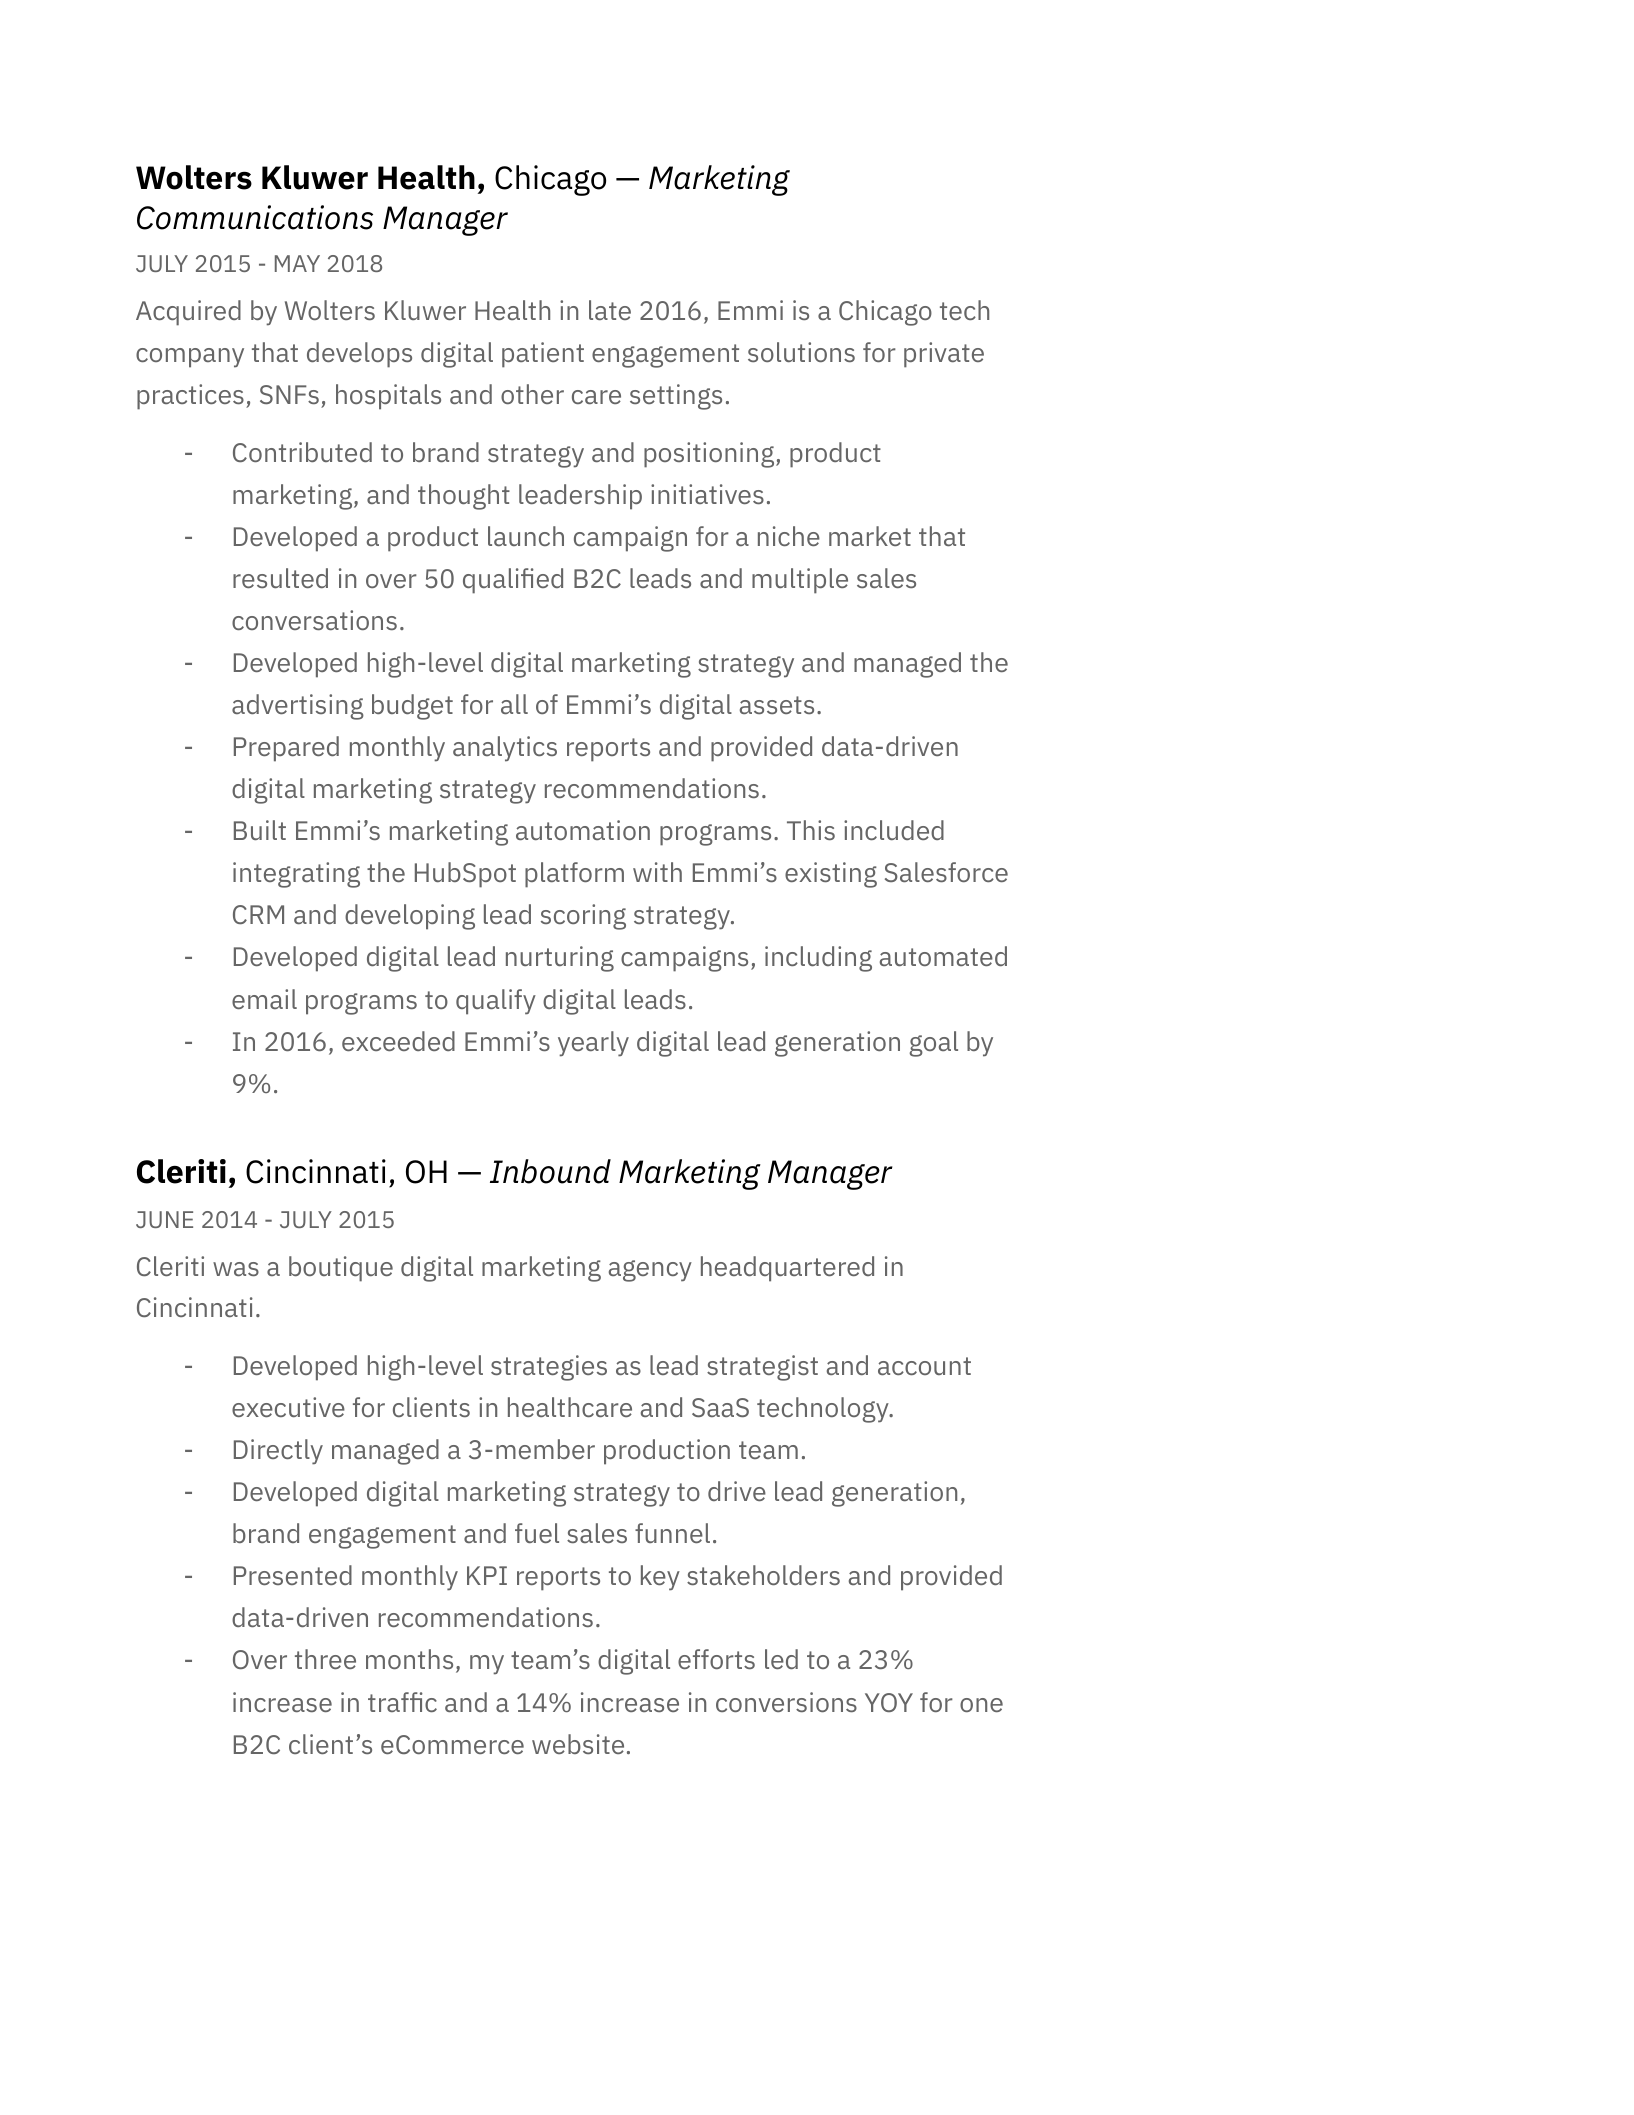  What do you see at coordinates (325, 1659) in the screenshot?
I see `three` at bounding box center [325, 1659].
